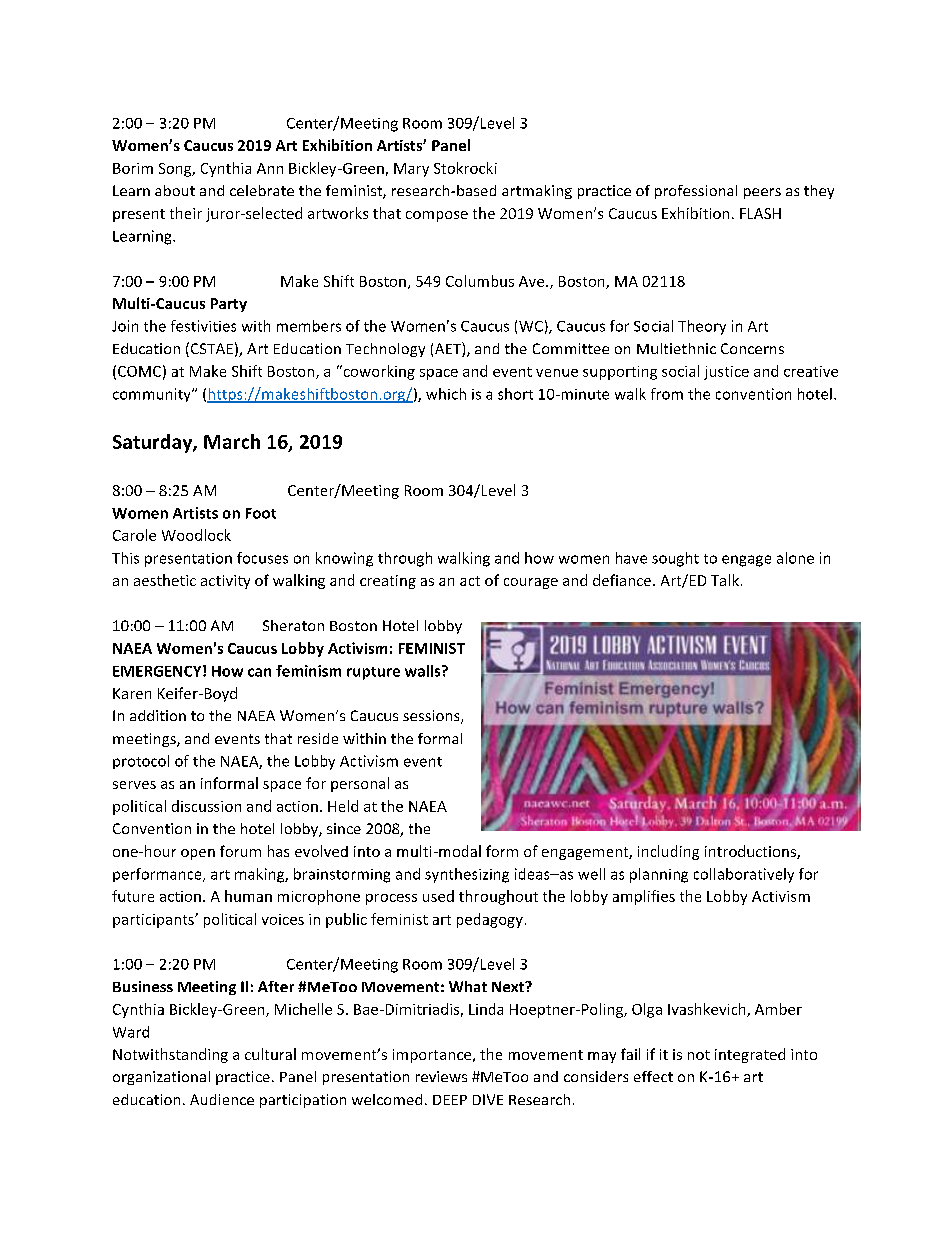 This image has width=952, height=1233. I want to click on Talk, so click(725, 580).
